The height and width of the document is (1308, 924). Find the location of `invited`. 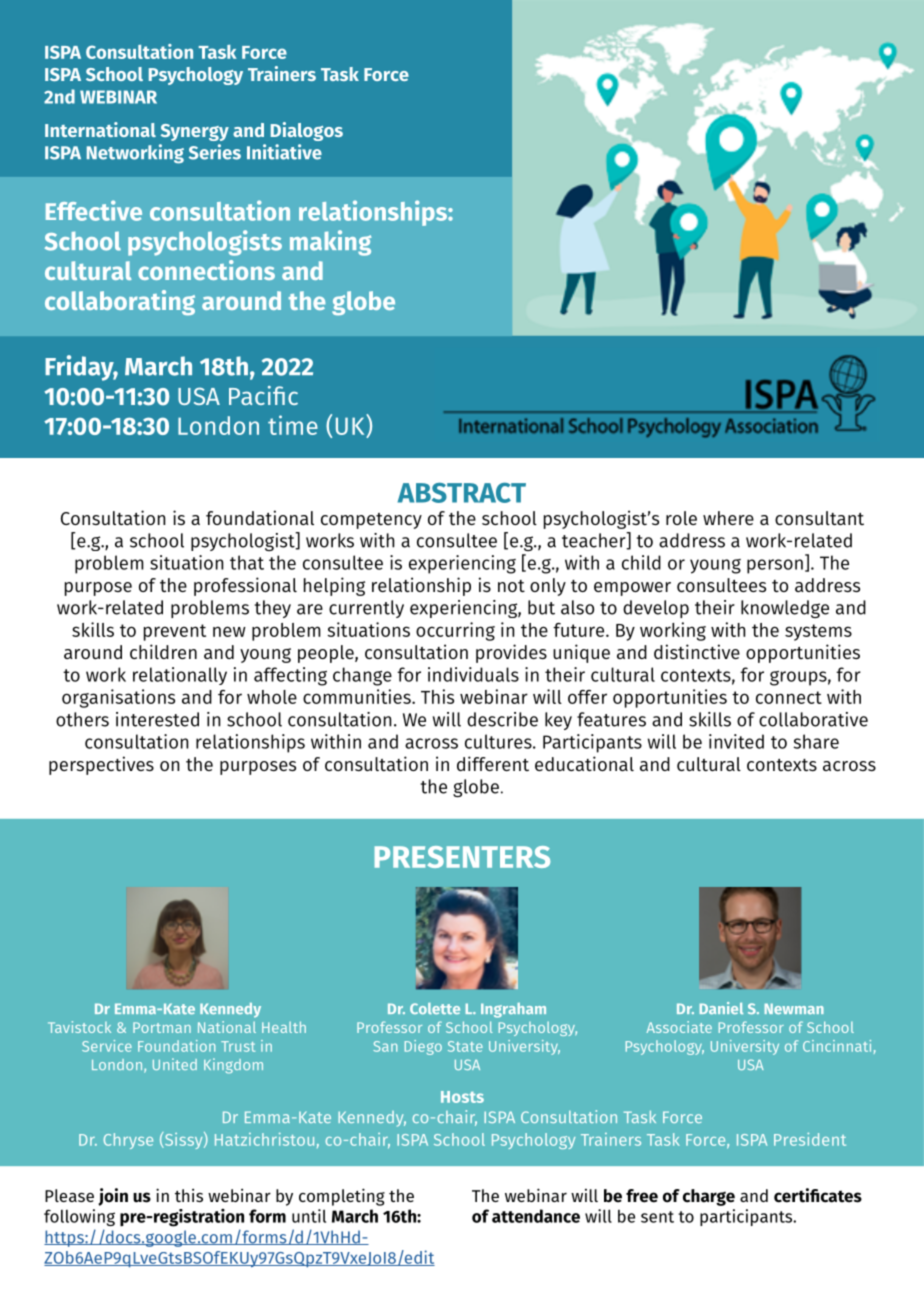

invited is located at coordinates (736, 741).
